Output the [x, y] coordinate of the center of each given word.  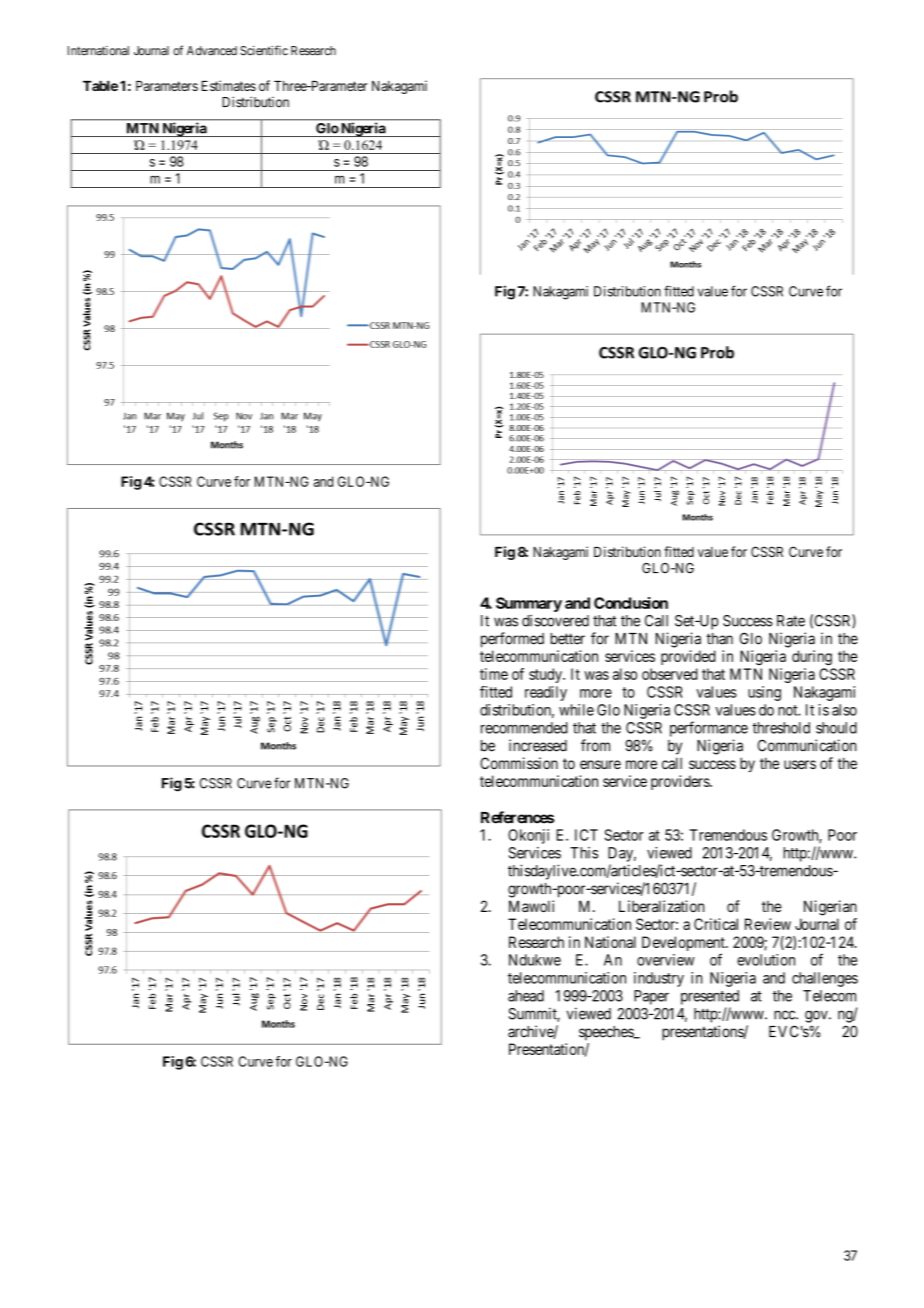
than [719, 639]
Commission [519, 763]
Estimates [229, 85]
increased [538, 745]
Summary [529, 604]
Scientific [264, 50]
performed [512, 640]
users [800, 764]
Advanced [212, 51]
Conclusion [631, 603]
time [494, 674]
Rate [791, 621]
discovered [555, 620]
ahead [526, 996]
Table [100, 86]
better [568, 639]
